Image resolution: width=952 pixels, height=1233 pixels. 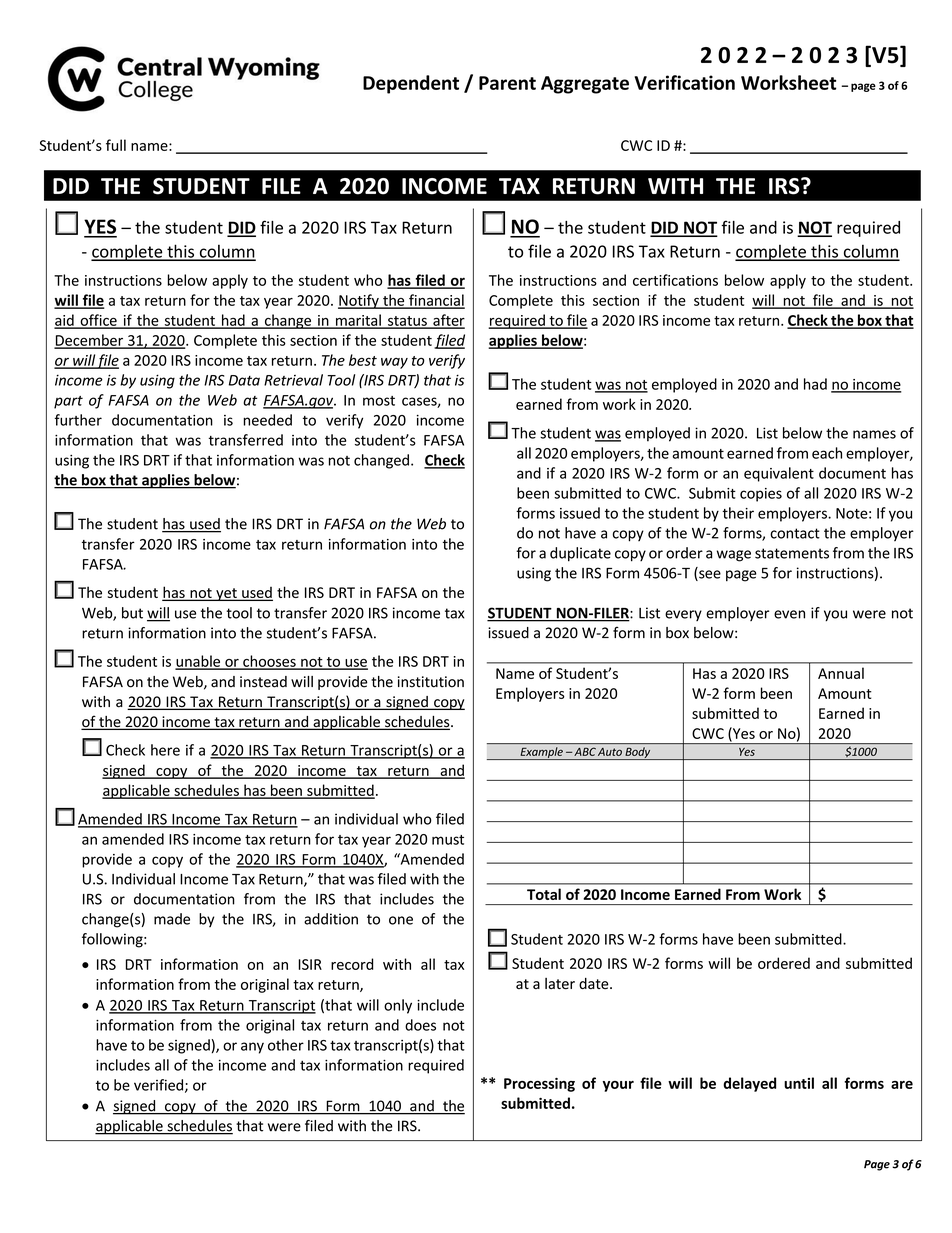 I want to click on here, so click(x=165, y=750).
